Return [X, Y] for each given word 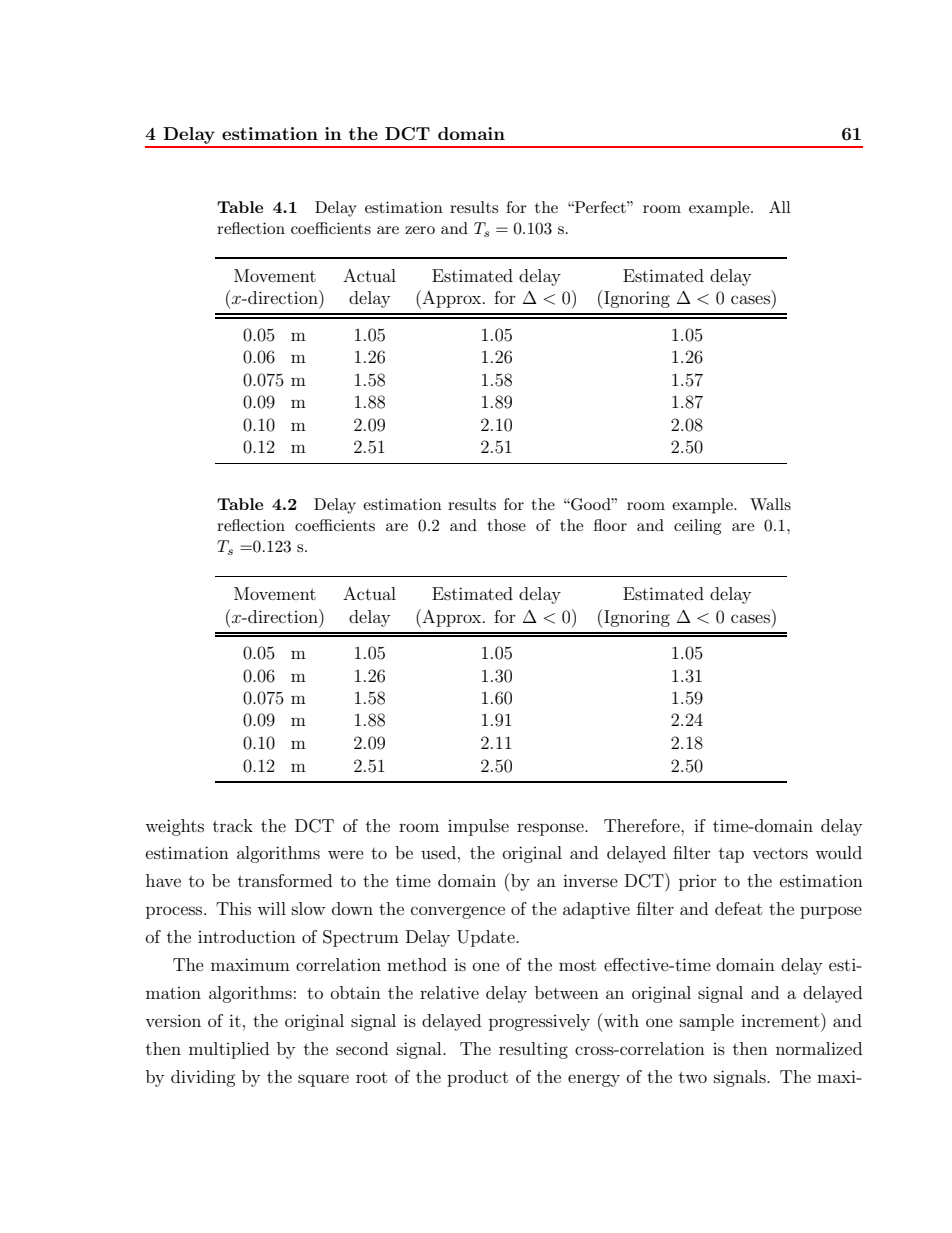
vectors [780, 853]
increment [781, 1020]
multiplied [229, 1050]
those [506, 525]
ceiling [697, 527]
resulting [533, 1050]
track [233, 825]
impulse [478, 827]
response [551, 829]
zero [420, 230]
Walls [770, 504]
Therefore [643, 825]
